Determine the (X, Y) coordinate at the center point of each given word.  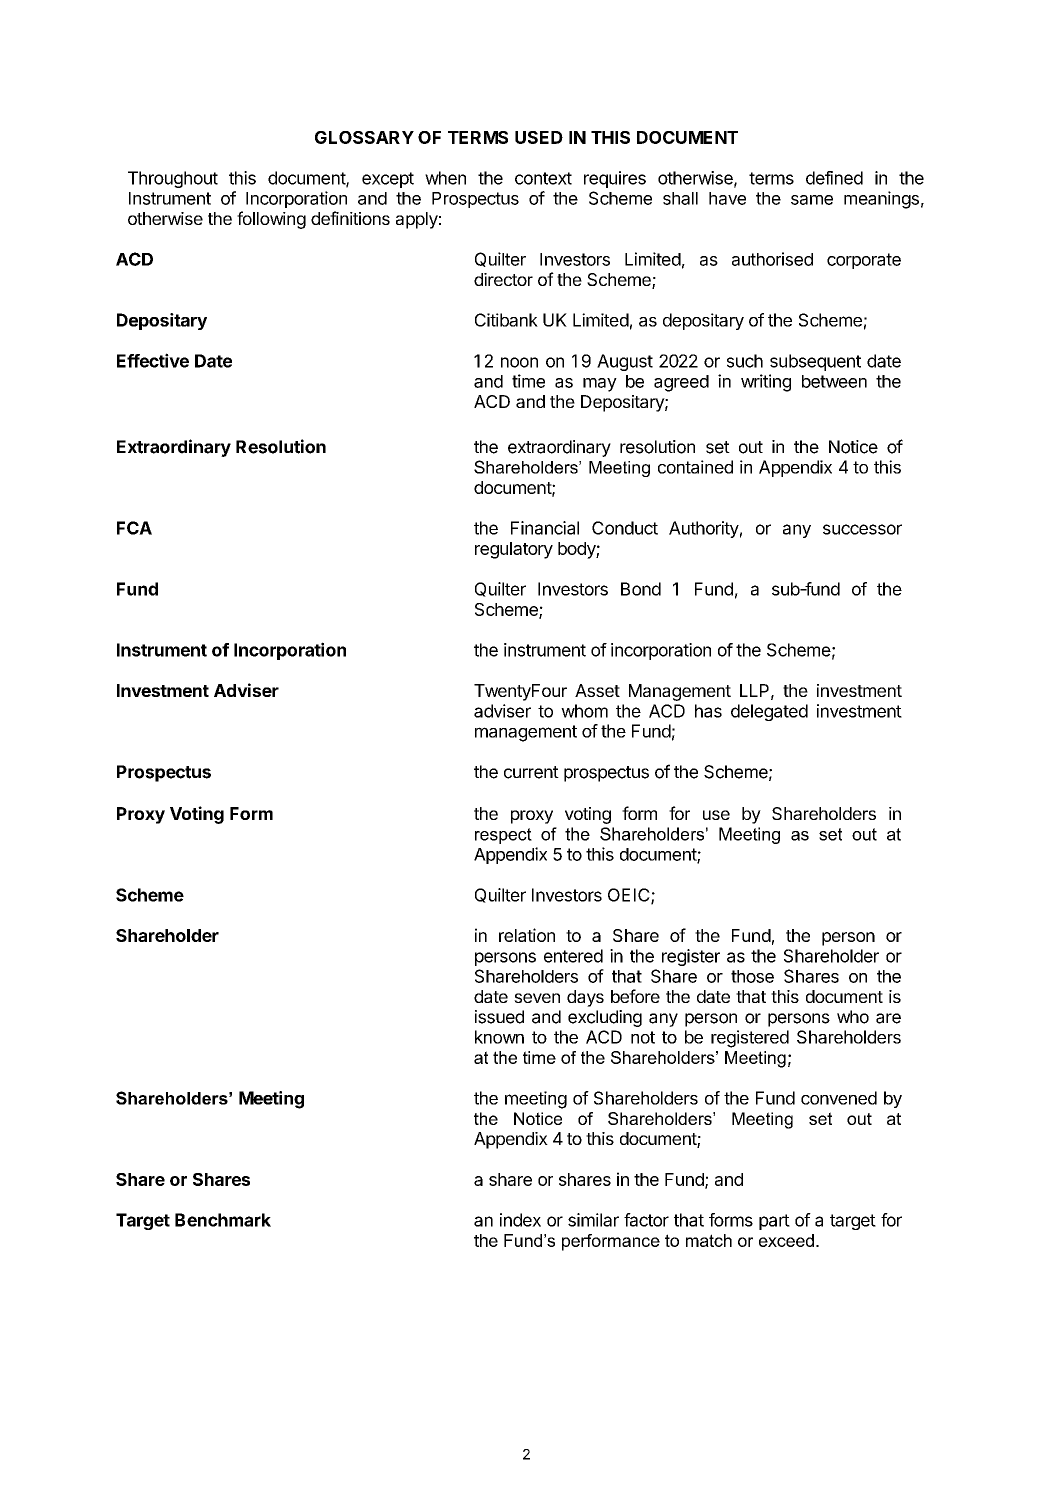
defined (834, 178)
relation (527, 935)
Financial (545, 528)
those (752, 976)
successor (862, 529)
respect (503, 836)
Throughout (173, 179)
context (543, 178)
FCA (134, 528)
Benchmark (223, 1220)
